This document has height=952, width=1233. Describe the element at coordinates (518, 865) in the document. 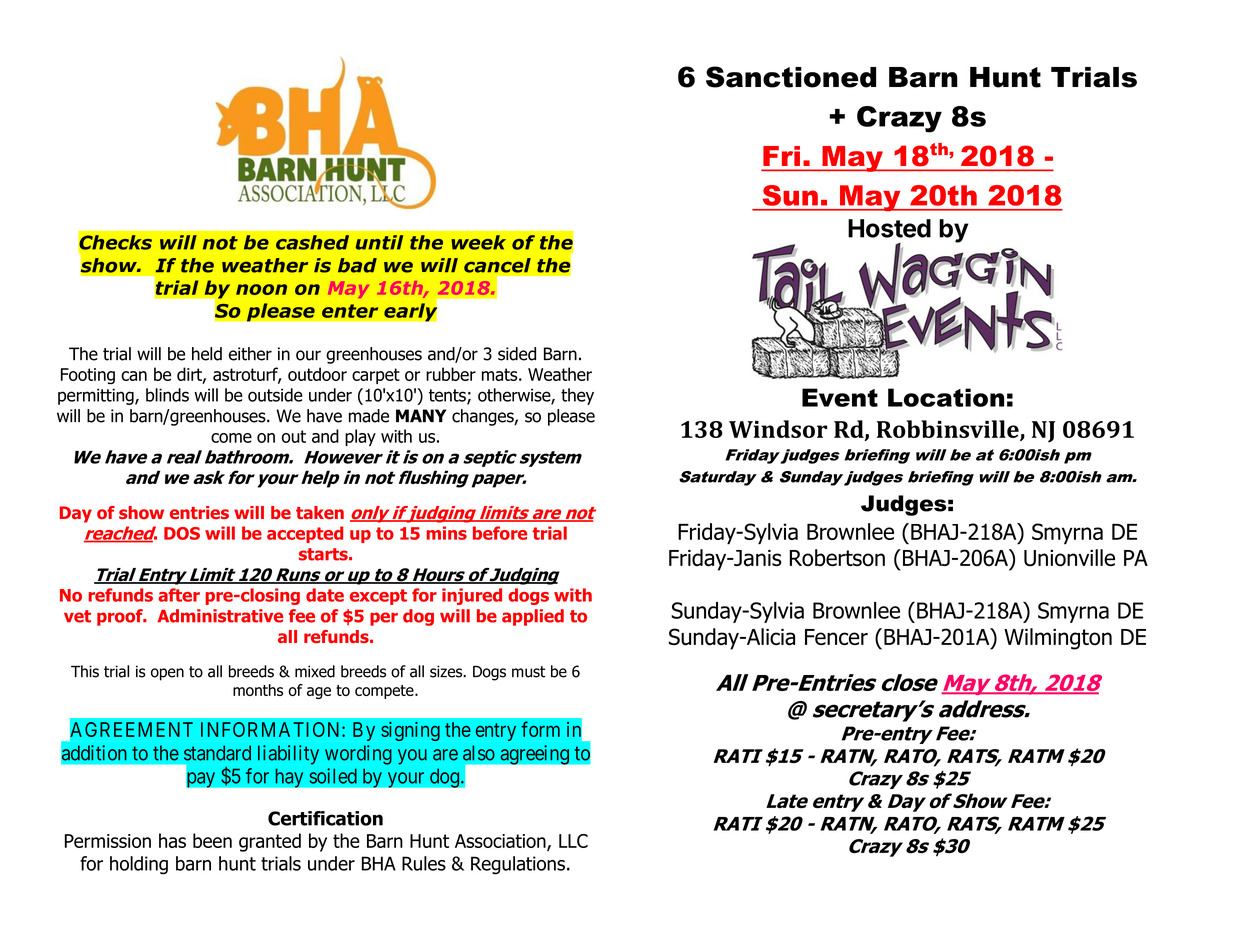

I see `Regulations` at that location.
